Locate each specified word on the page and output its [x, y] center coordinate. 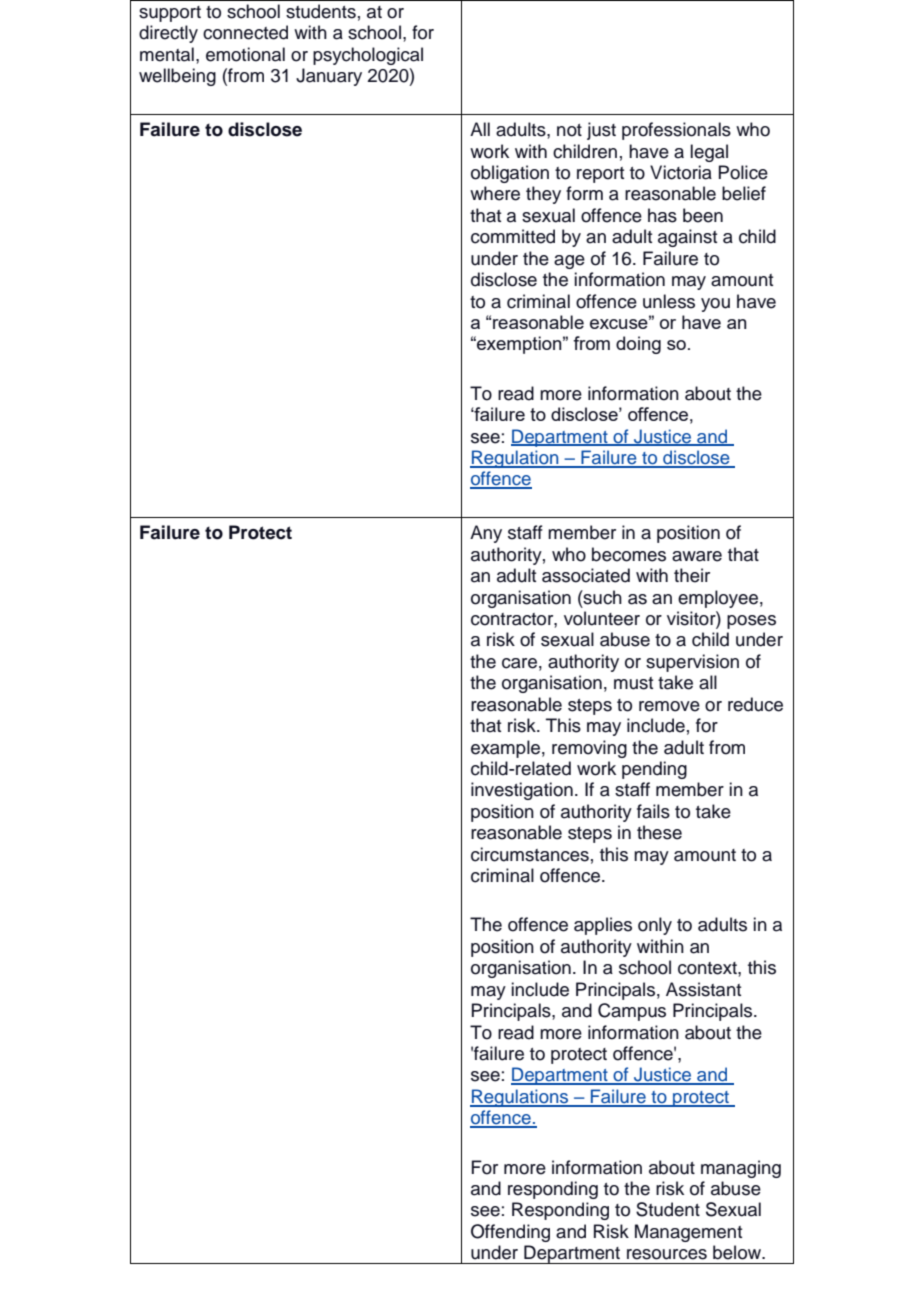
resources [667, 1254]
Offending [510, 1233]
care [519, 663]
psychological [368, 56]
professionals [676, 131]
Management [688, 1233]
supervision [692, 663]
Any [486, 534]
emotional [245, 54]
